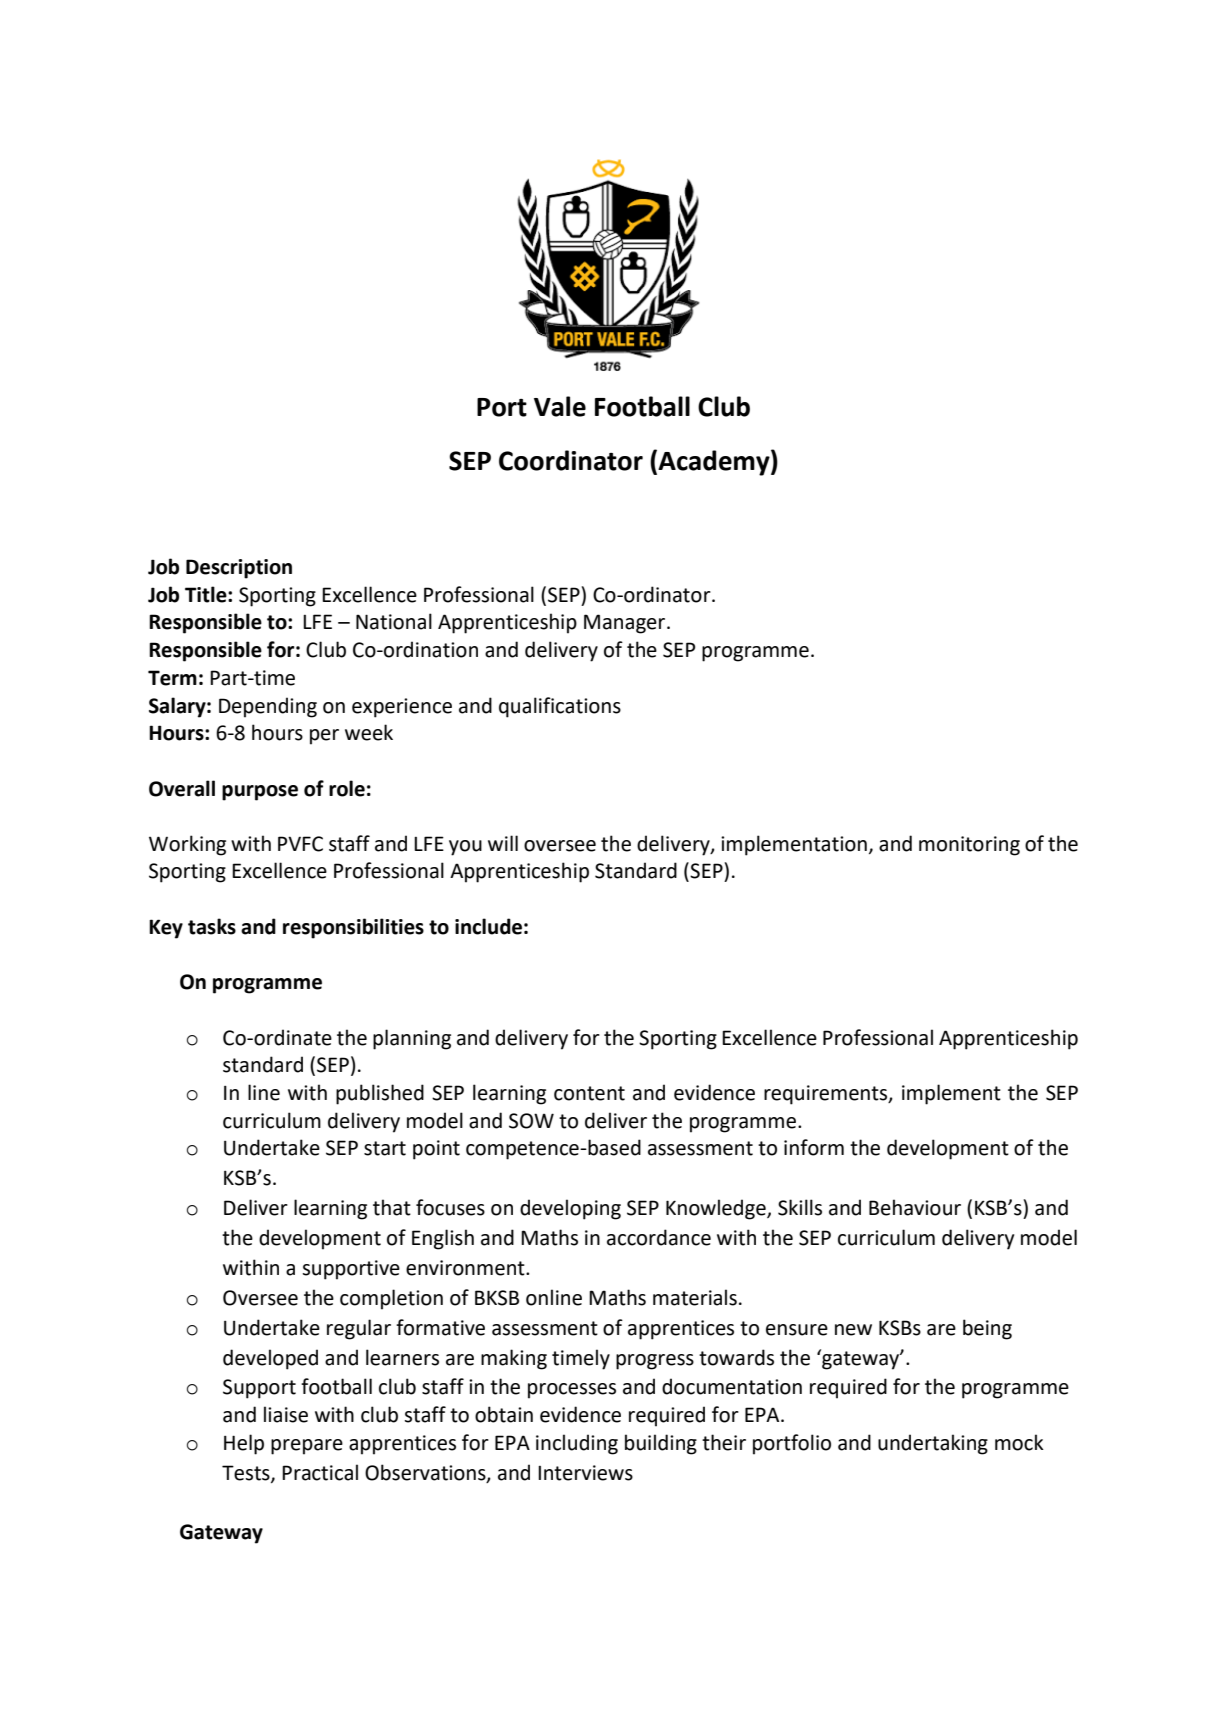  Describe the element at coordinates (827, 1095) in the screenshot. I see `requirements` at that location.
